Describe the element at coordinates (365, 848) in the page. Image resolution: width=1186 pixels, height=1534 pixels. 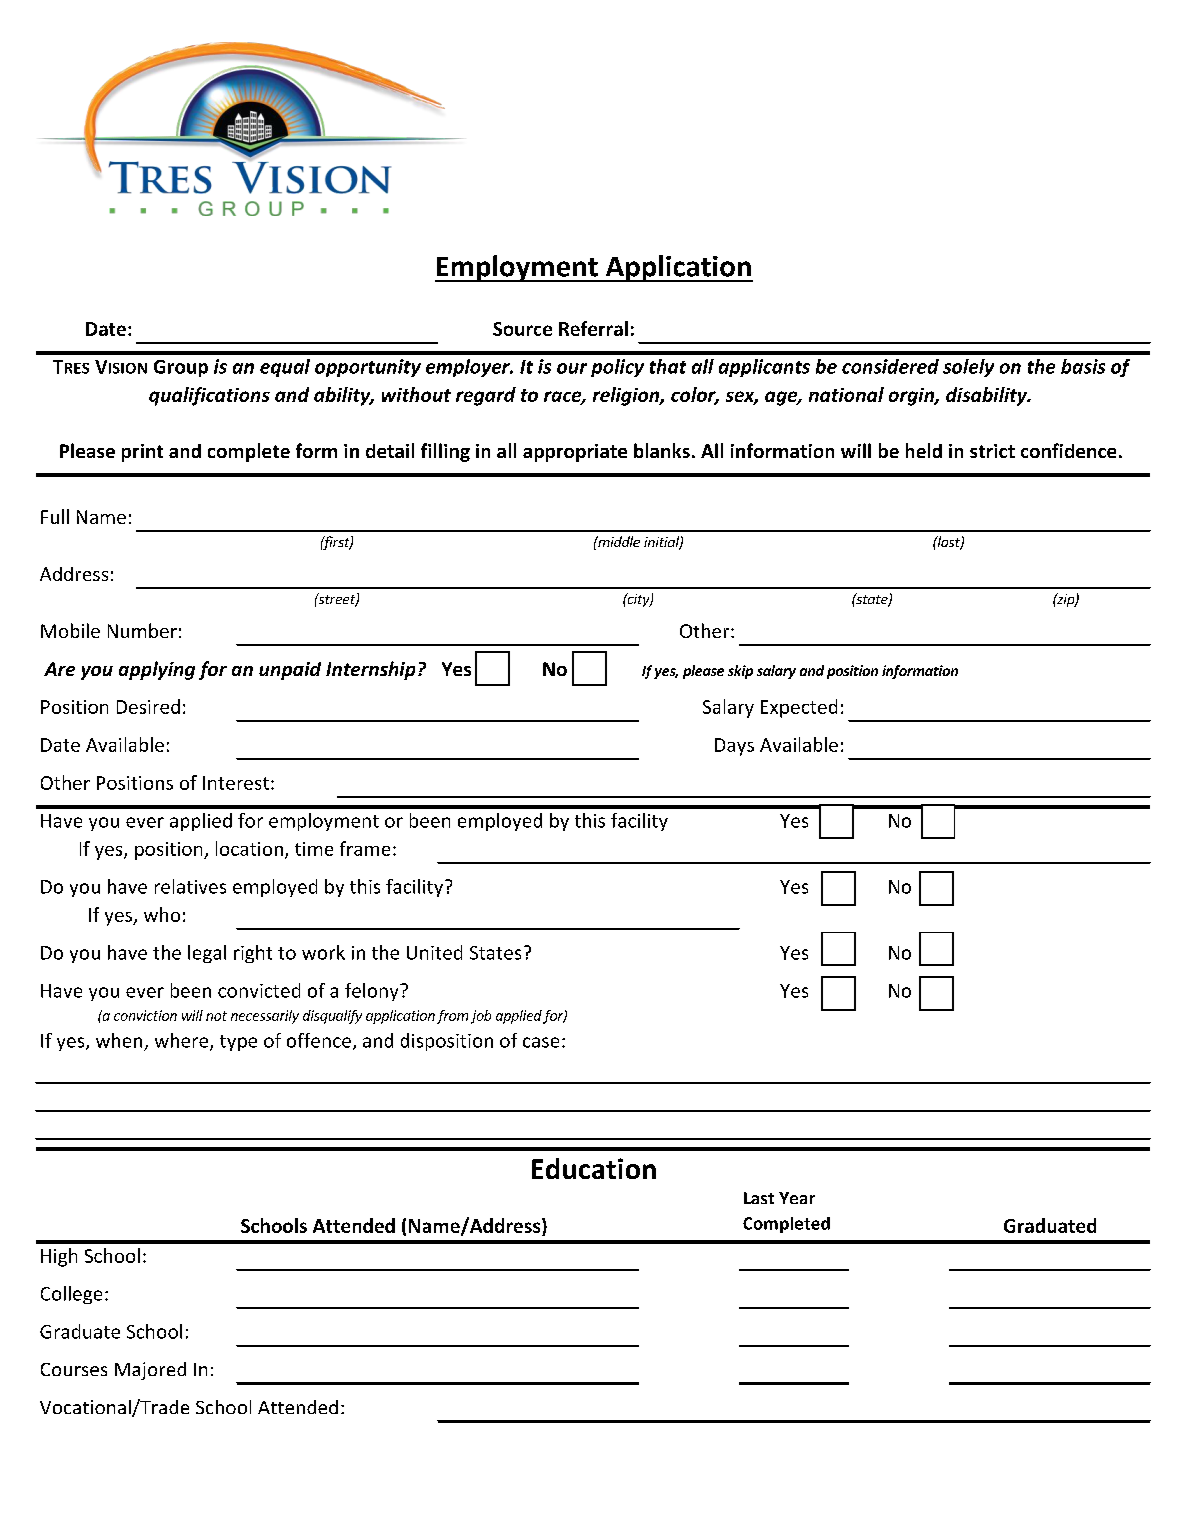
I see `frame` at that location.
